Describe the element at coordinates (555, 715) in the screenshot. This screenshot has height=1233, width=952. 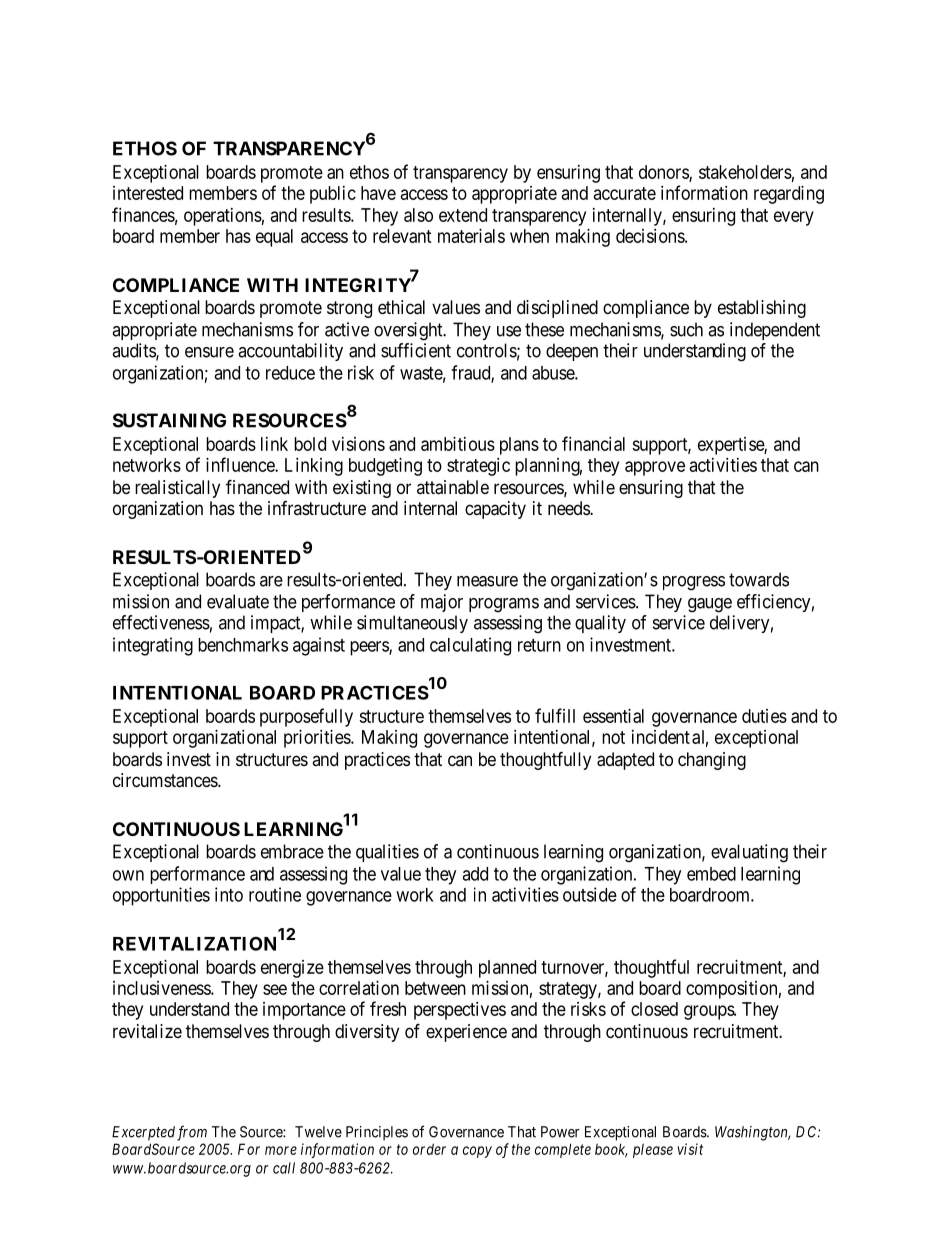
I see `fulfill` at that location.
